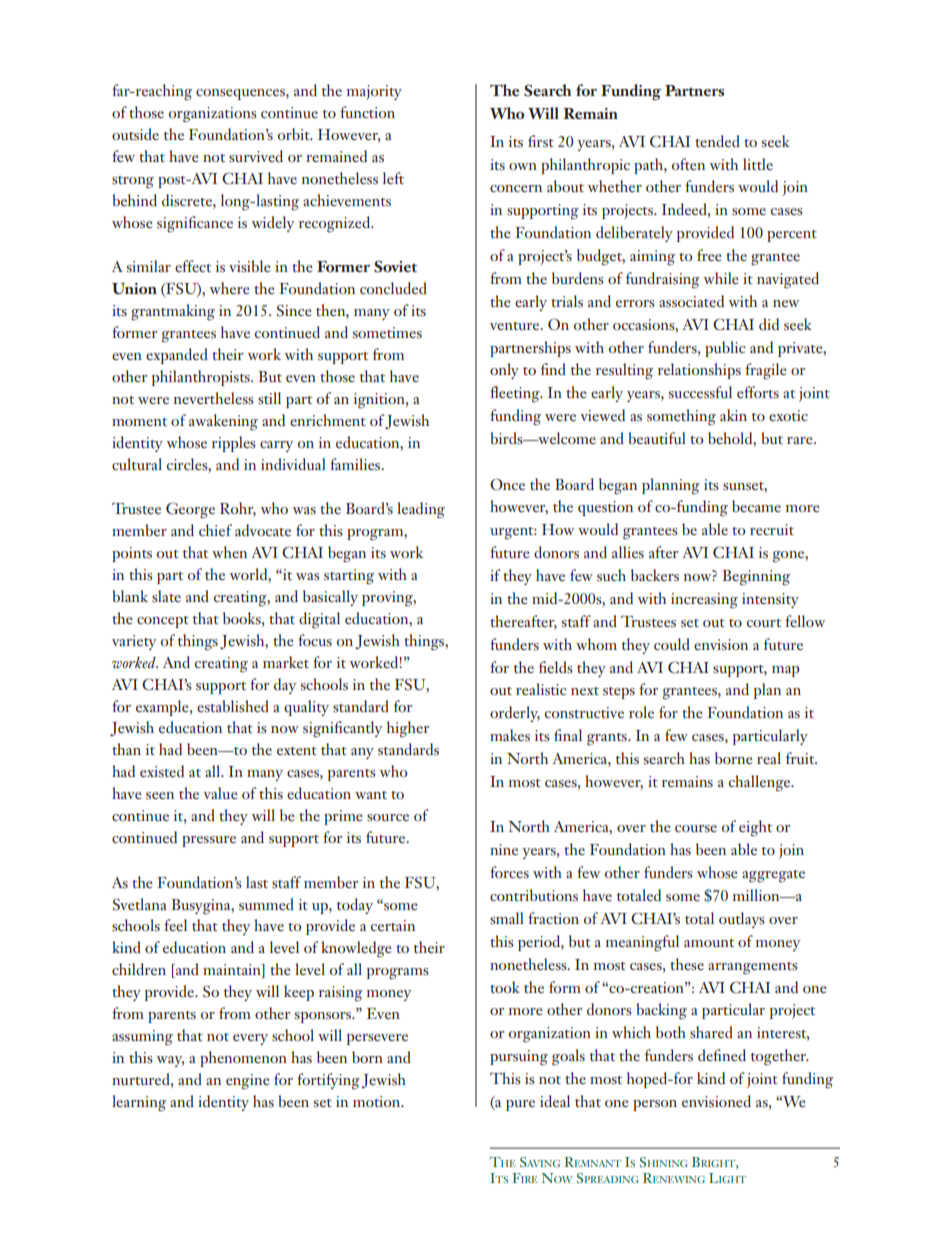 Image resolution: width=952 pixels, height=1233 pixels. Describe the element at coordinates (541, 141) in the screenshot. I see `first` at that location.
